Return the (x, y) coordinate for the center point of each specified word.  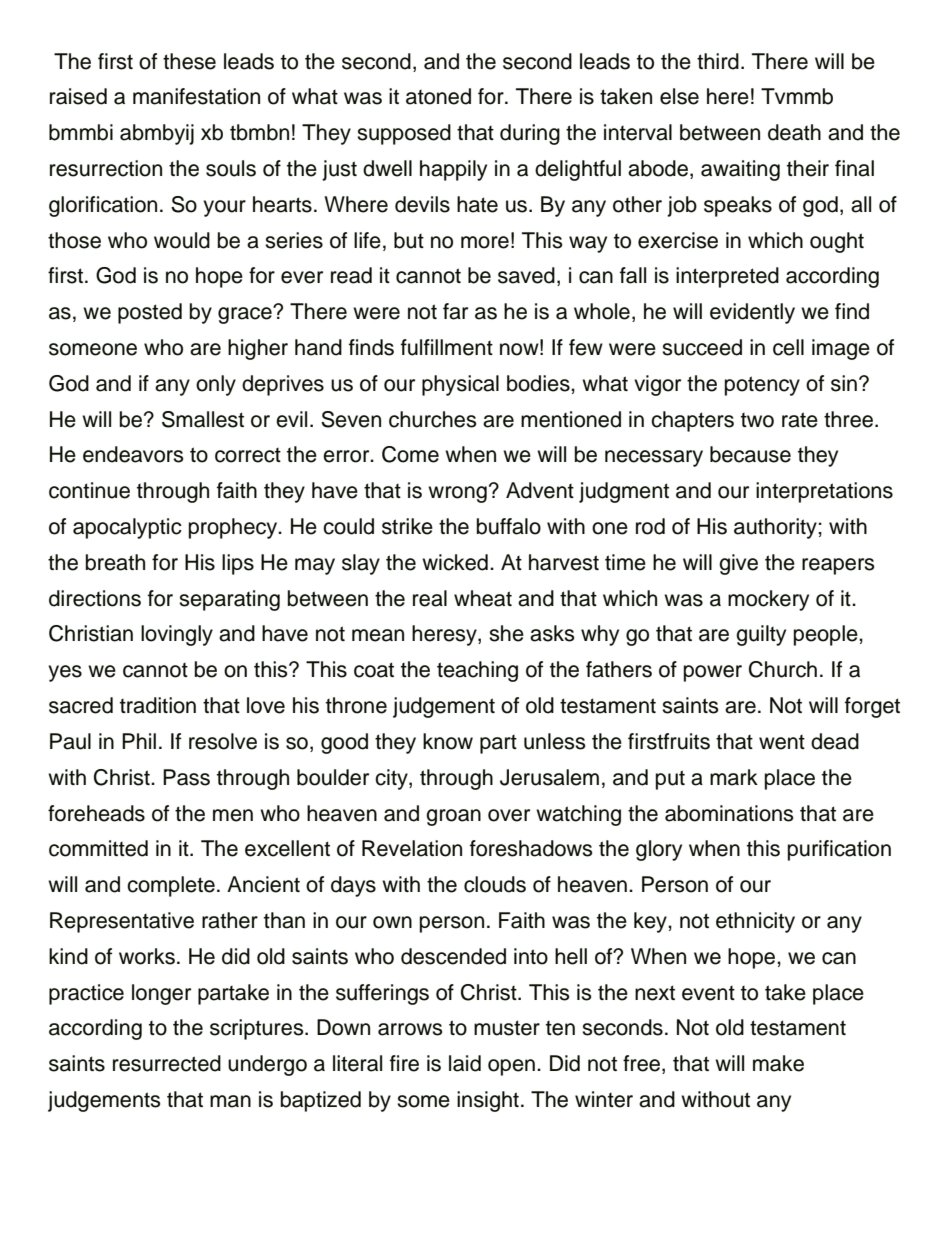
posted (150, 313)
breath (115, 562)
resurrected (167, 1063)
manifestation (196, 96)
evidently (752, 313)
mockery (768, 600)
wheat (483, 598)
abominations (729, 813)
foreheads (96, 813)
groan (453, 817)
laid (465, 1063)
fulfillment (447, 347)
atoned (438, 96)
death (794, 132)
